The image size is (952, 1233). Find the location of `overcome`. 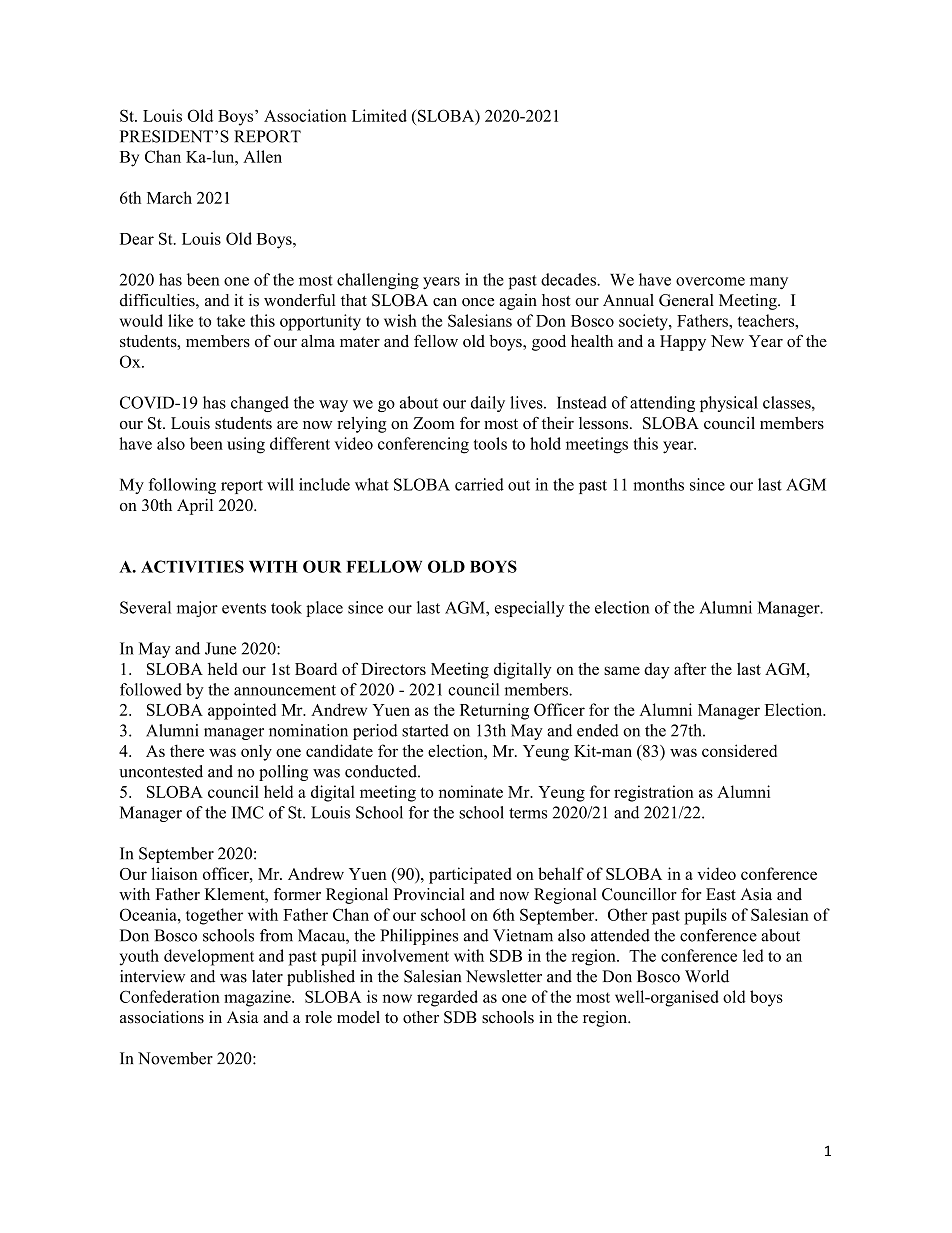

overcome is located at coordinates (710, 281).
